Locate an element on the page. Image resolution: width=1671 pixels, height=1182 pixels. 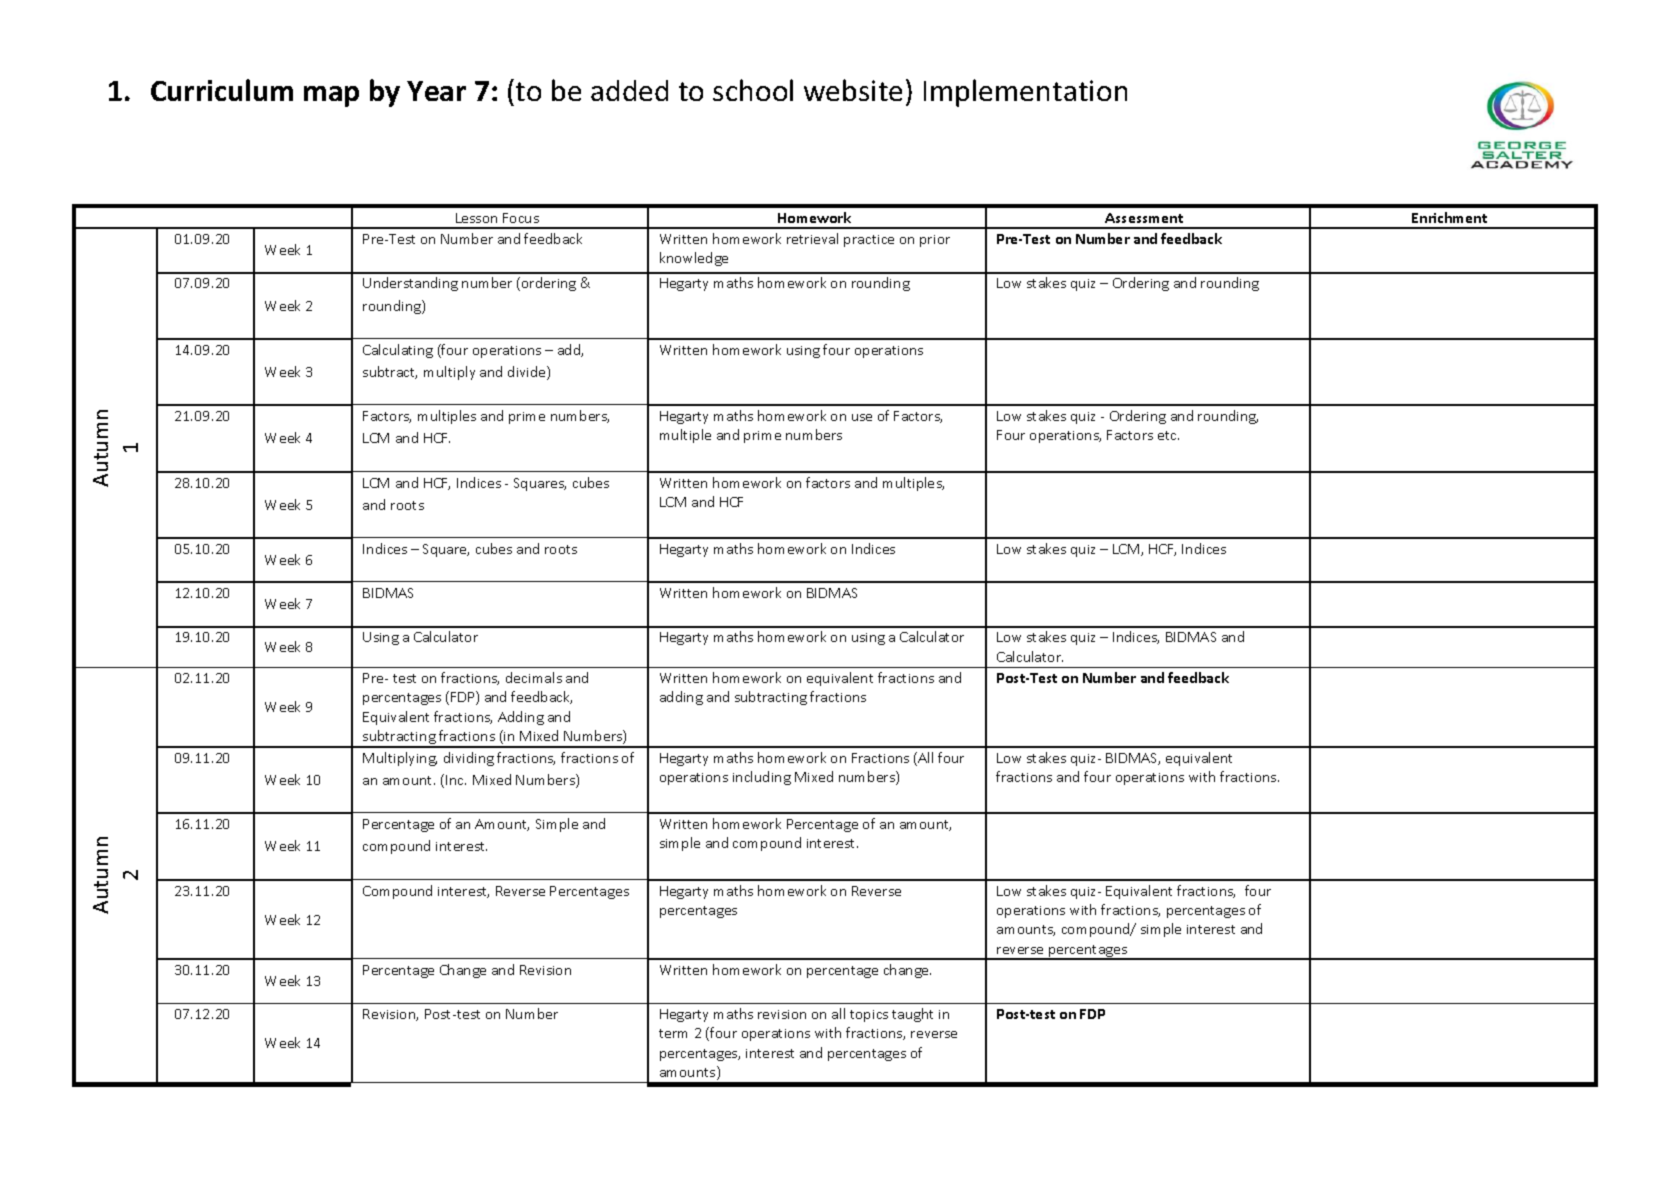
term is located at coordinates (673, 1033).
